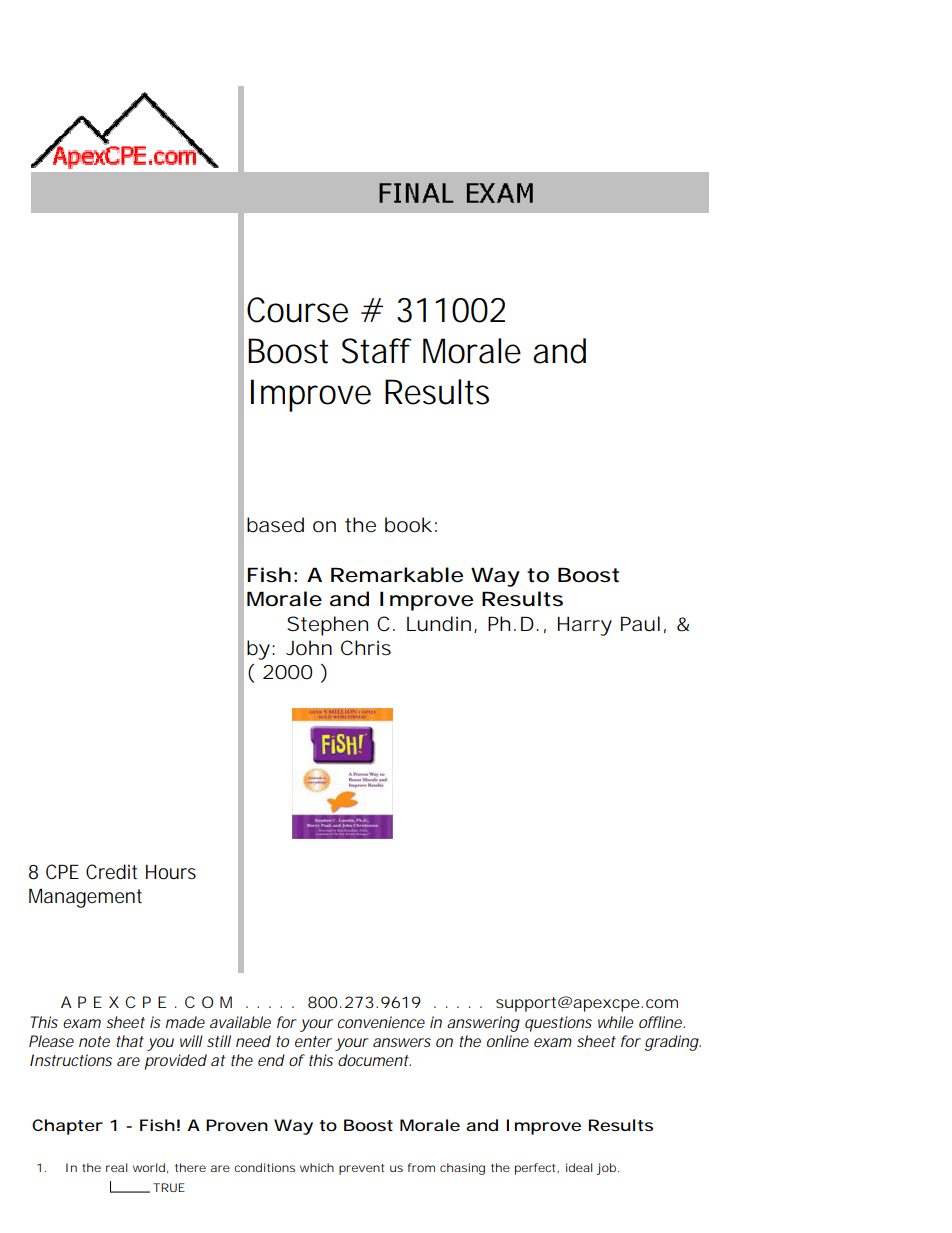 Image resolution: width=952 pixels, height=1233 pixels. I want to click on Course, so click(297, 310).
